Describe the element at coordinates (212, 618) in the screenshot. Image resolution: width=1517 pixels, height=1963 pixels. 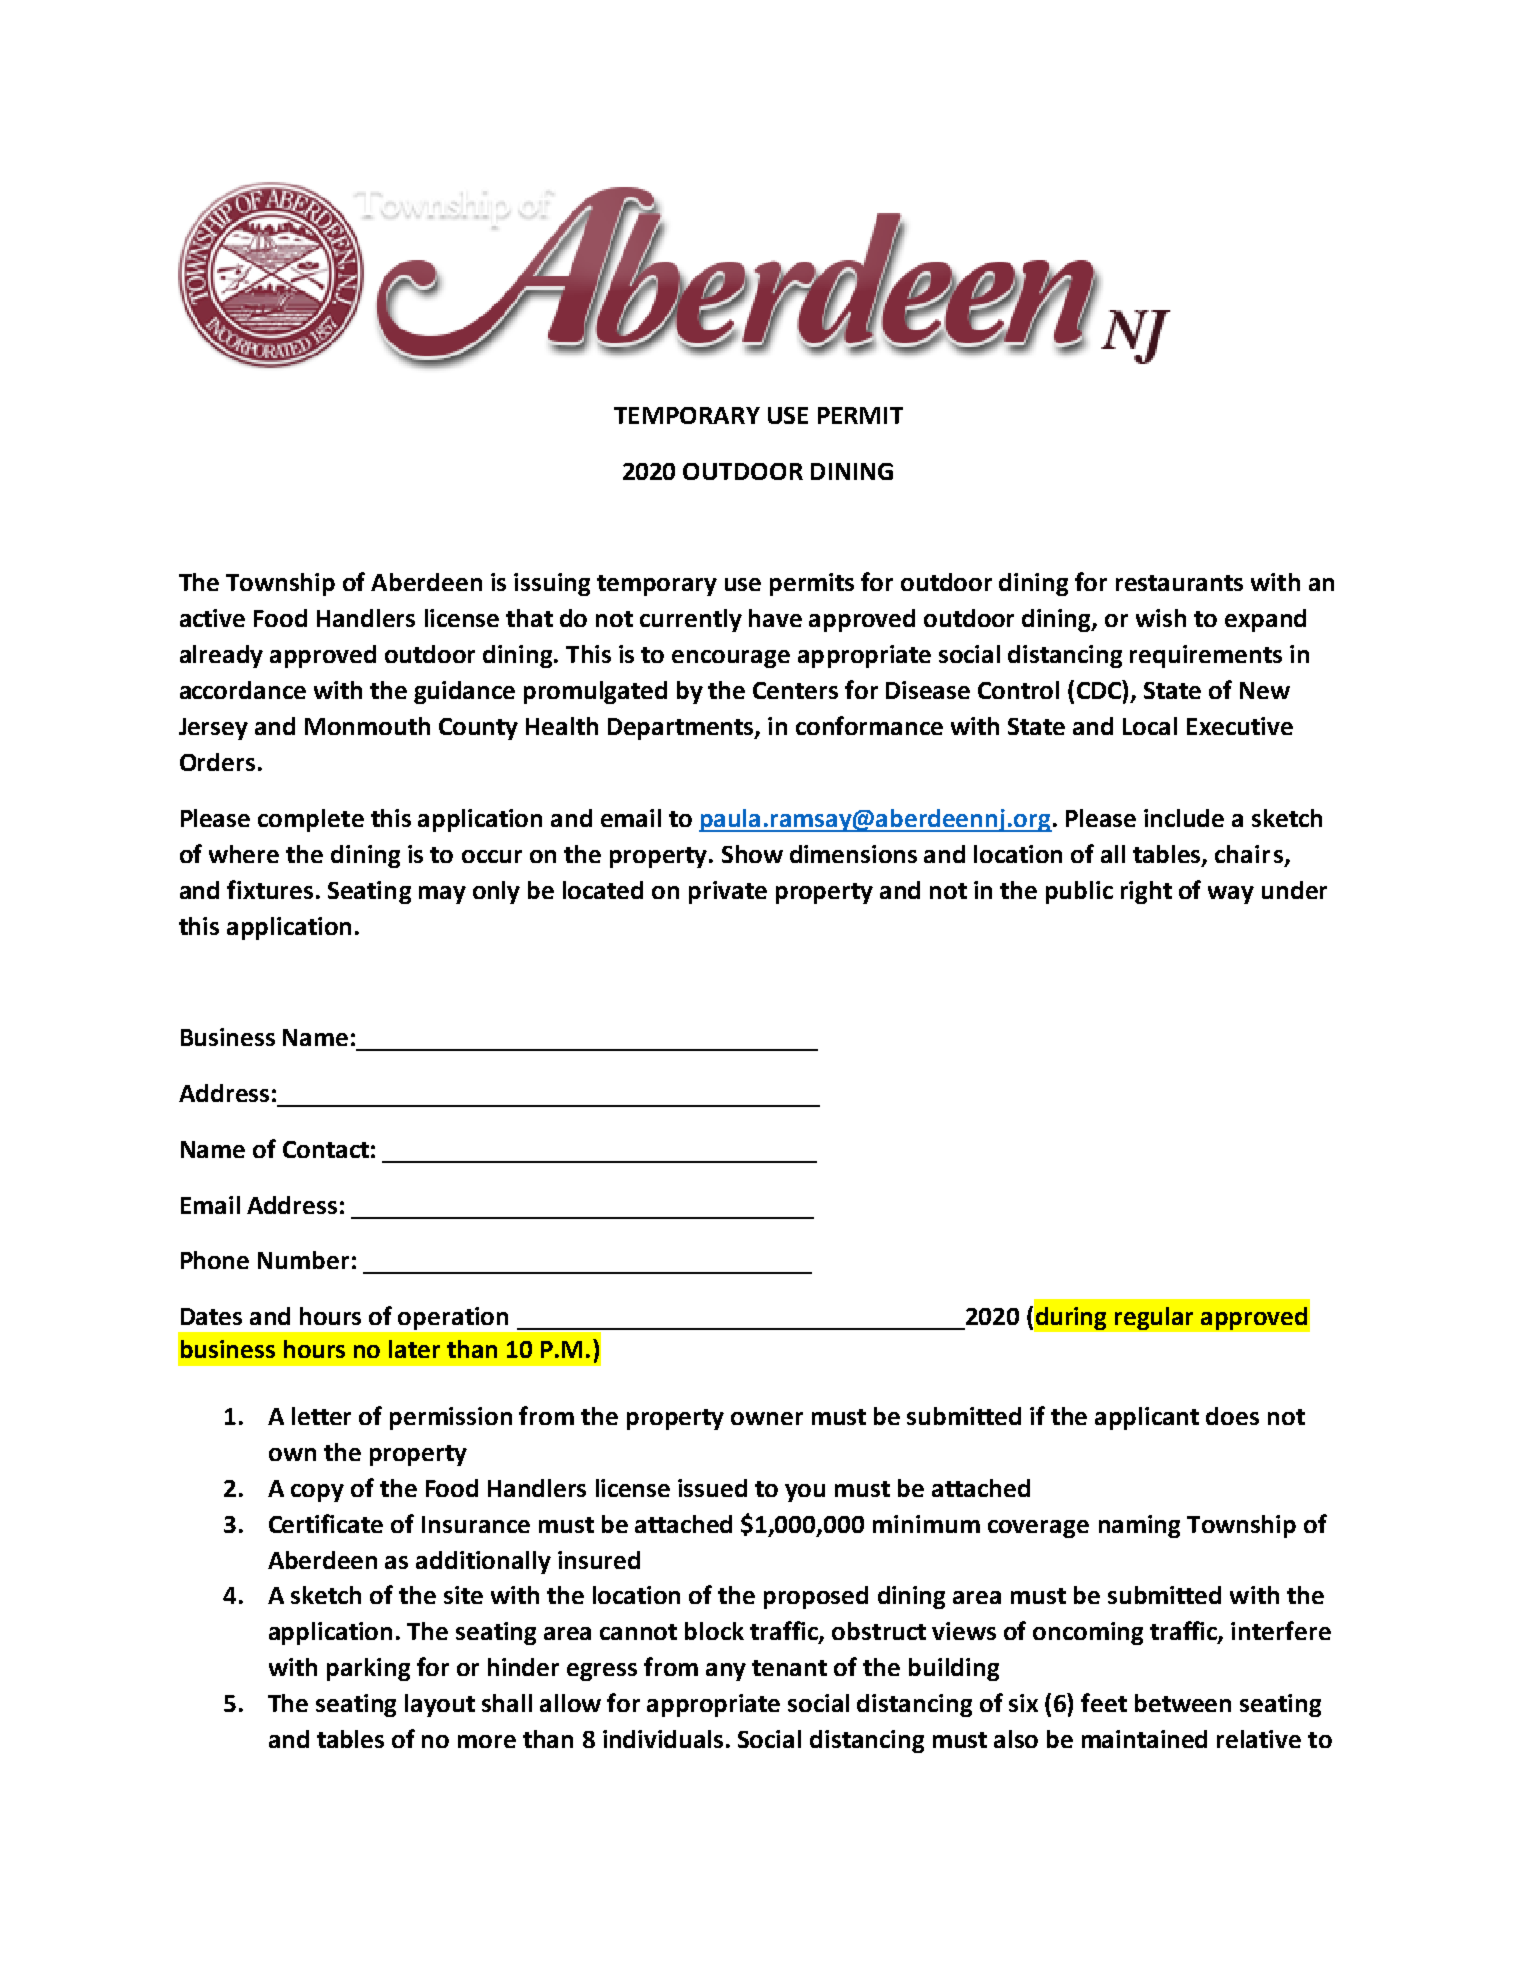
I see `active` at that location.
